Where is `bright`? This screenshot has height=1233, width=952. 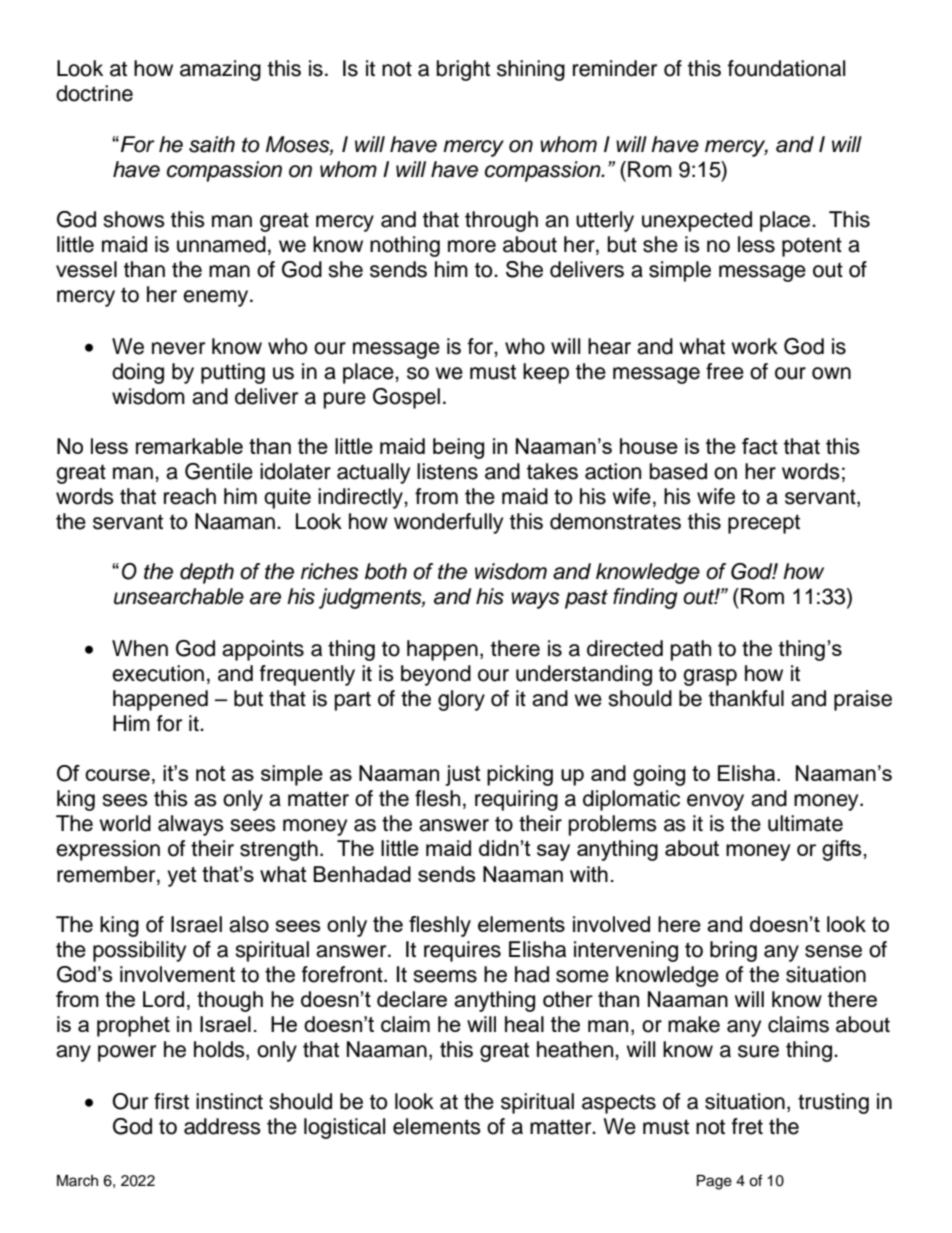
bright is located at coordinates (463, 70).
